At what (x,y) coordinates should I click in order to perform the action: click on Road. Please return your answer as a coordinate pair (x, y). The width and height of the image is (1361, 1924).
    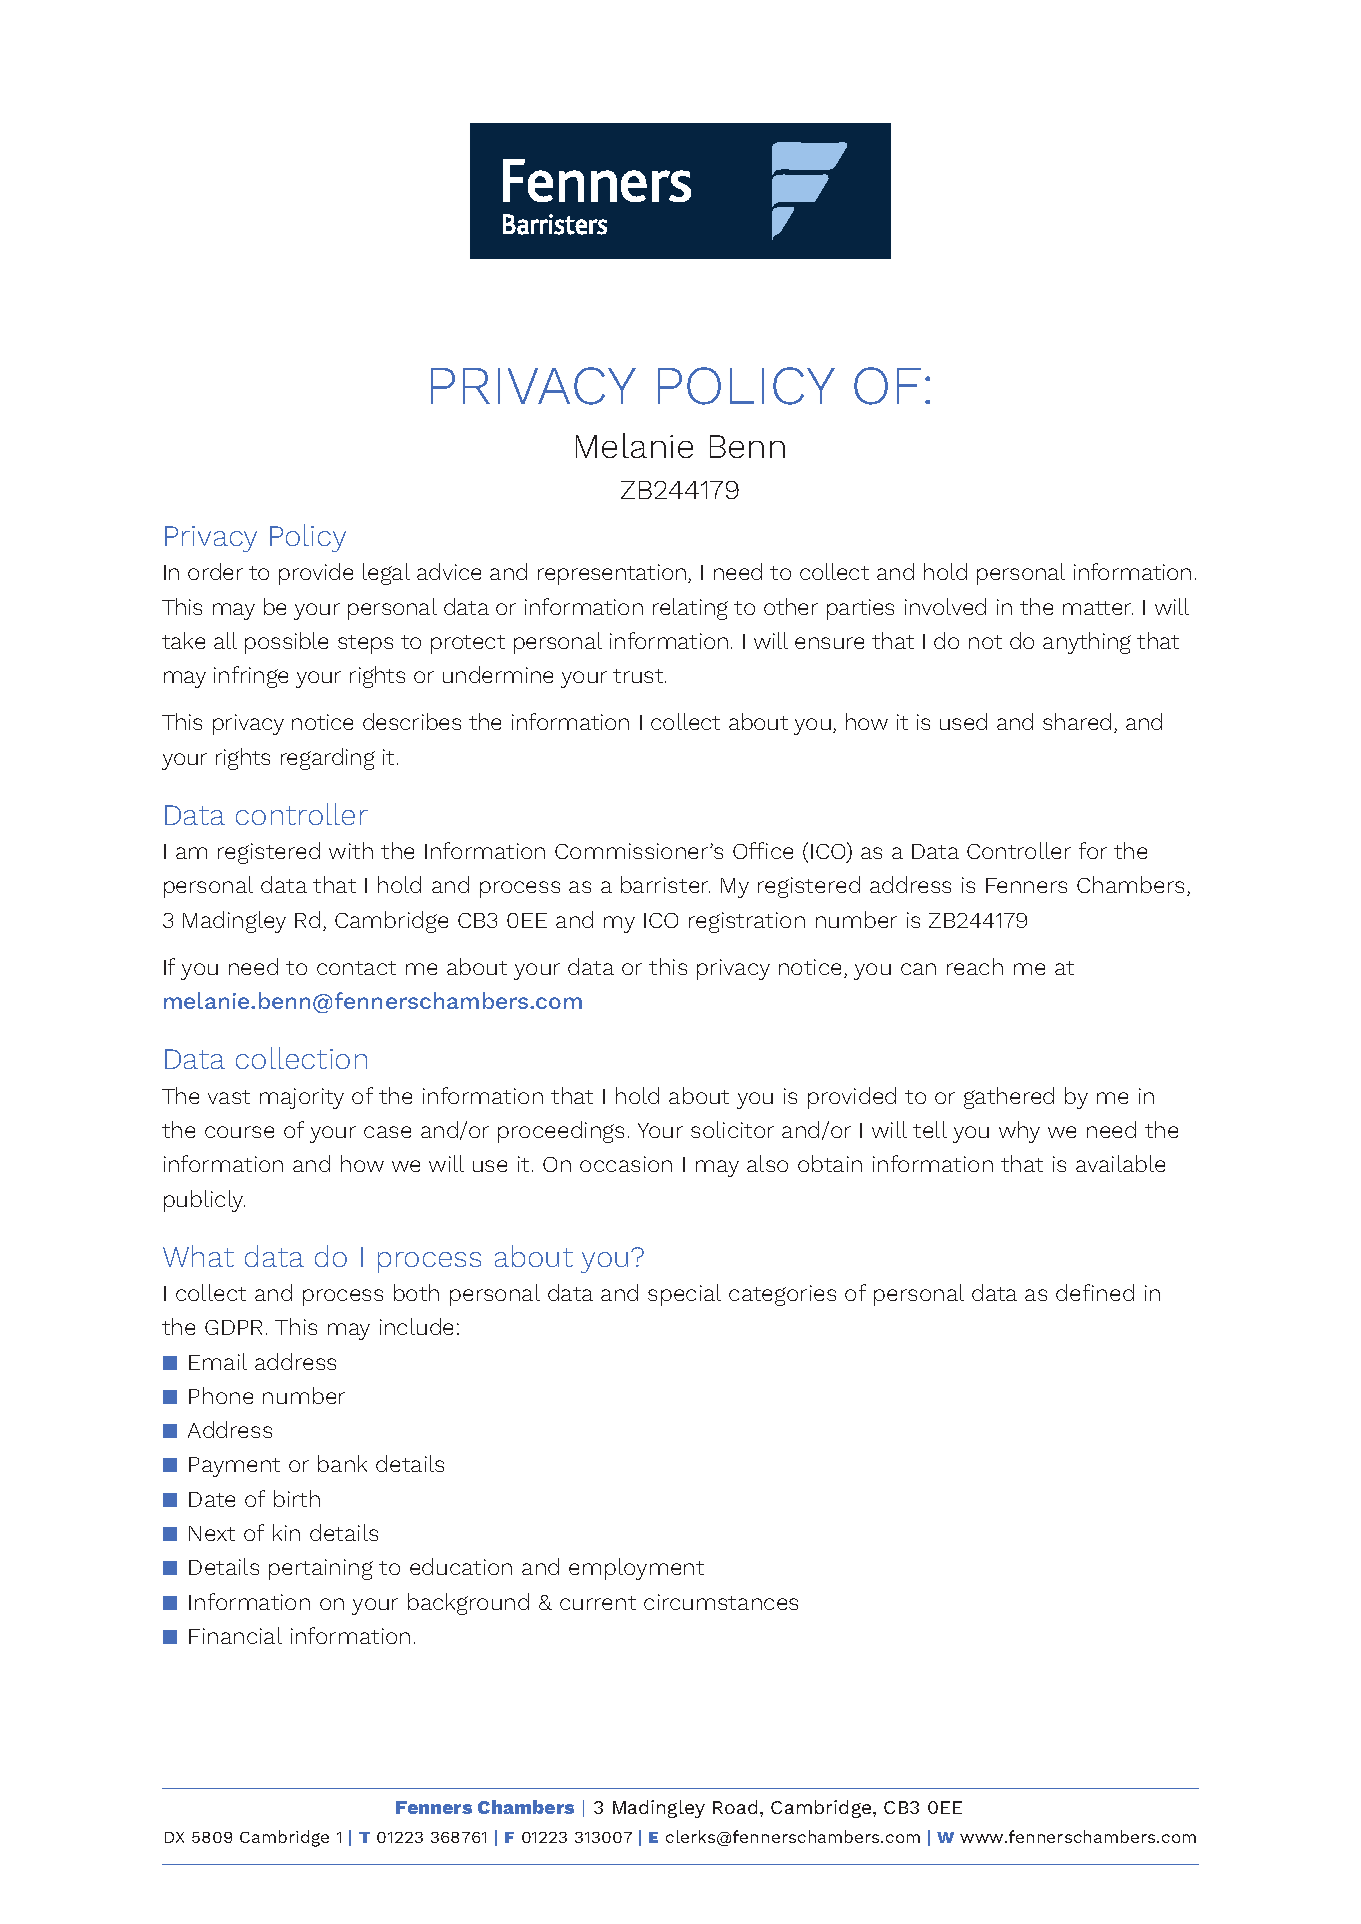
    Looking at the image, I should click on (735, 1807).
